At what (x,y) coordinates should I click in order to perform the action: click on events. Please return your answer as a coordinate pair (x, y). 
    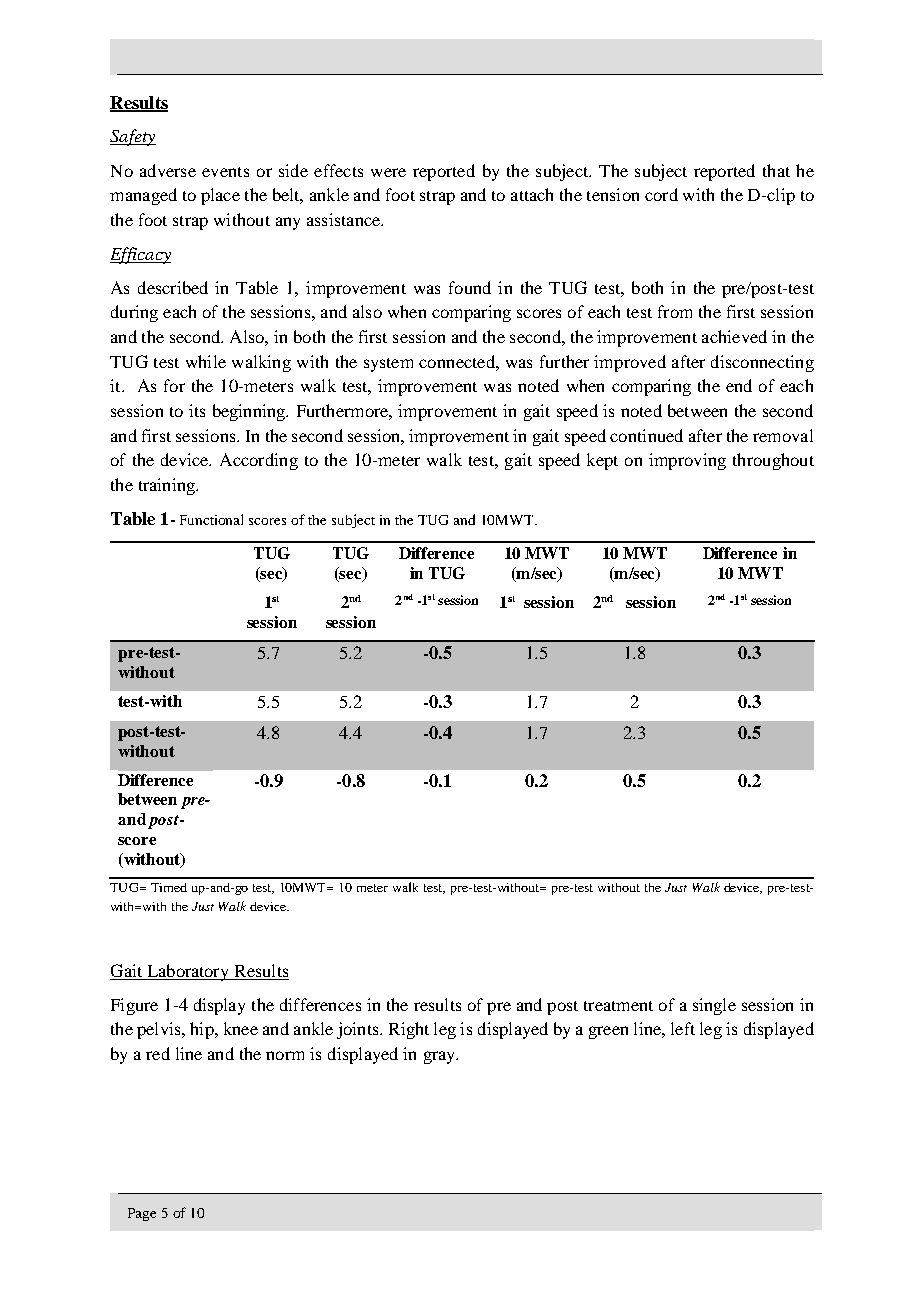
    Looking at the image, I should click on (225, 172).
